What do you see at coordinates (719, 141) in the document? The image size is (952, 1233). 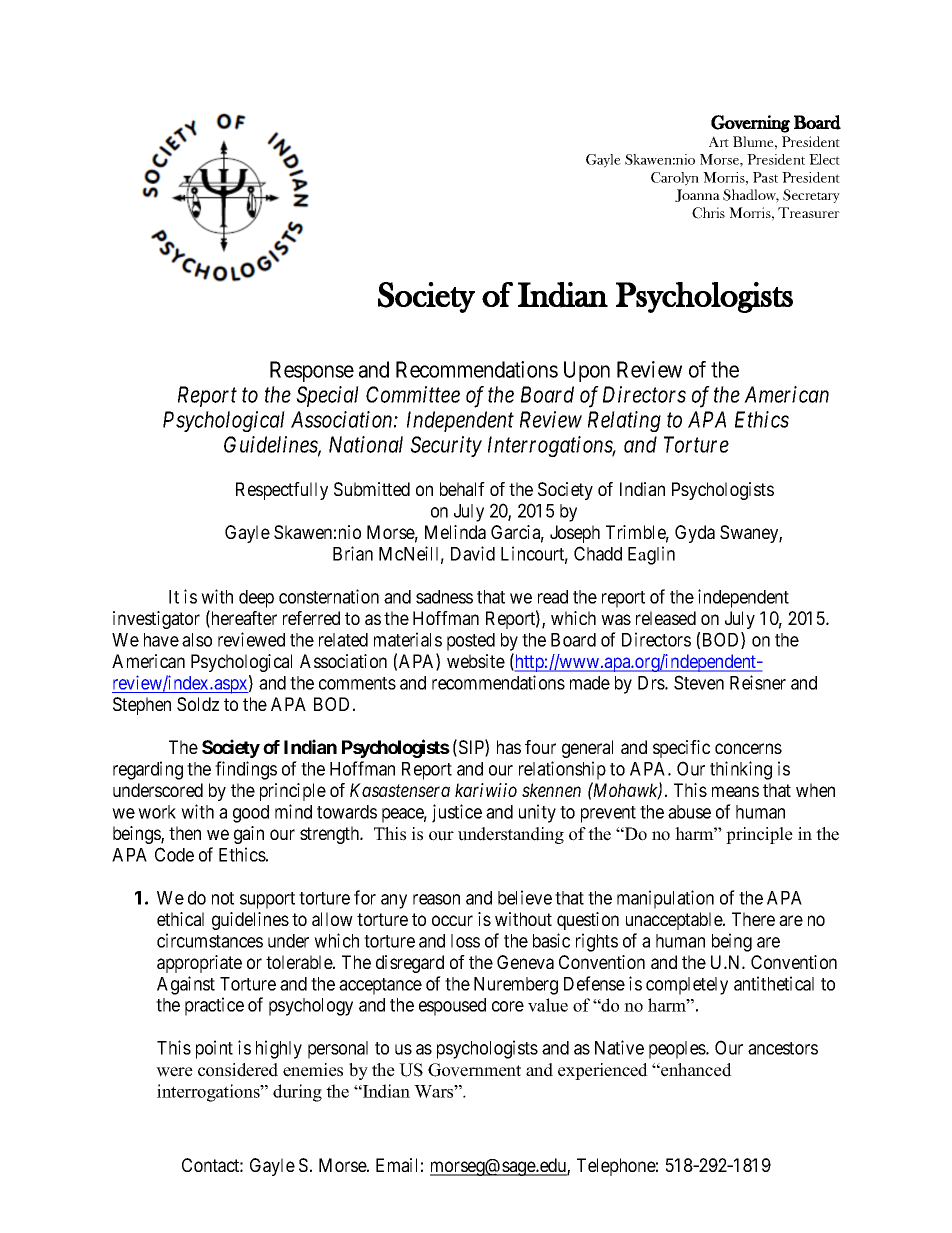 I see `Art` at bounding box center [719, 141].
